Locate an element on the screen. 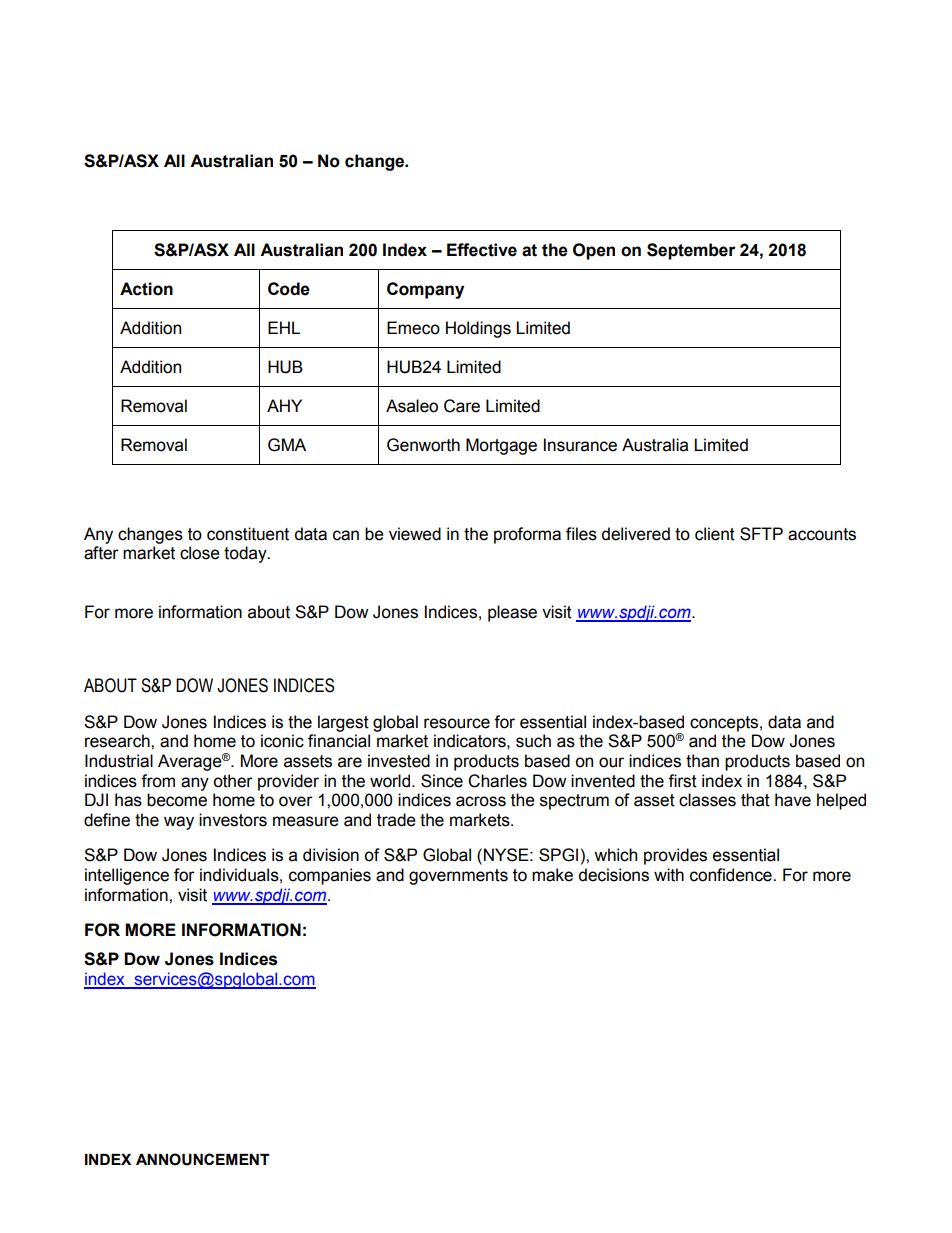 The image size is (952, 1233). September is located at coordinates (691, 251).
